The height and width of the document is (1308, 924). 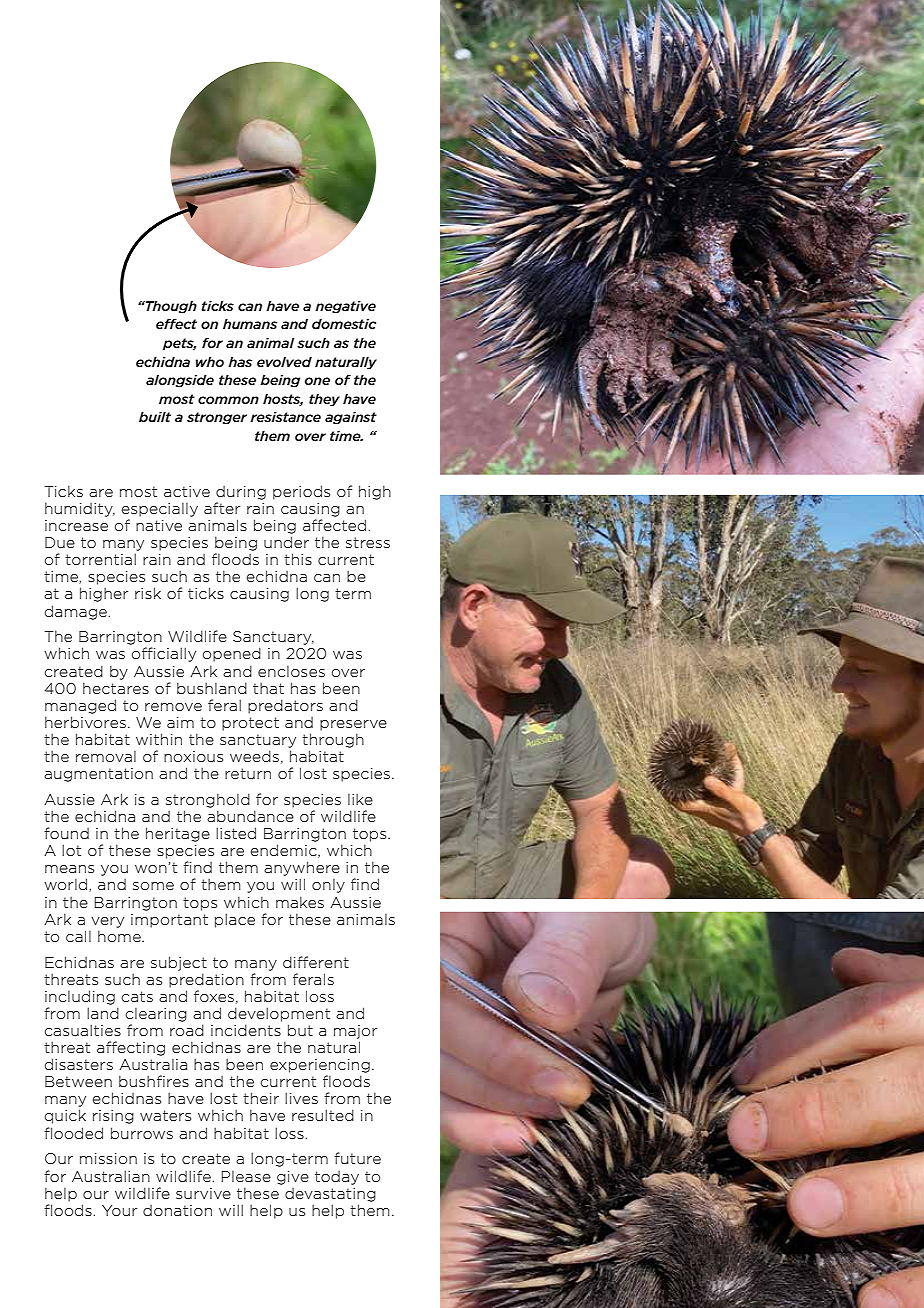 What do you see at coordinates (76, 612) in the document?
I see `damage` at bounding box center [76, 612].
